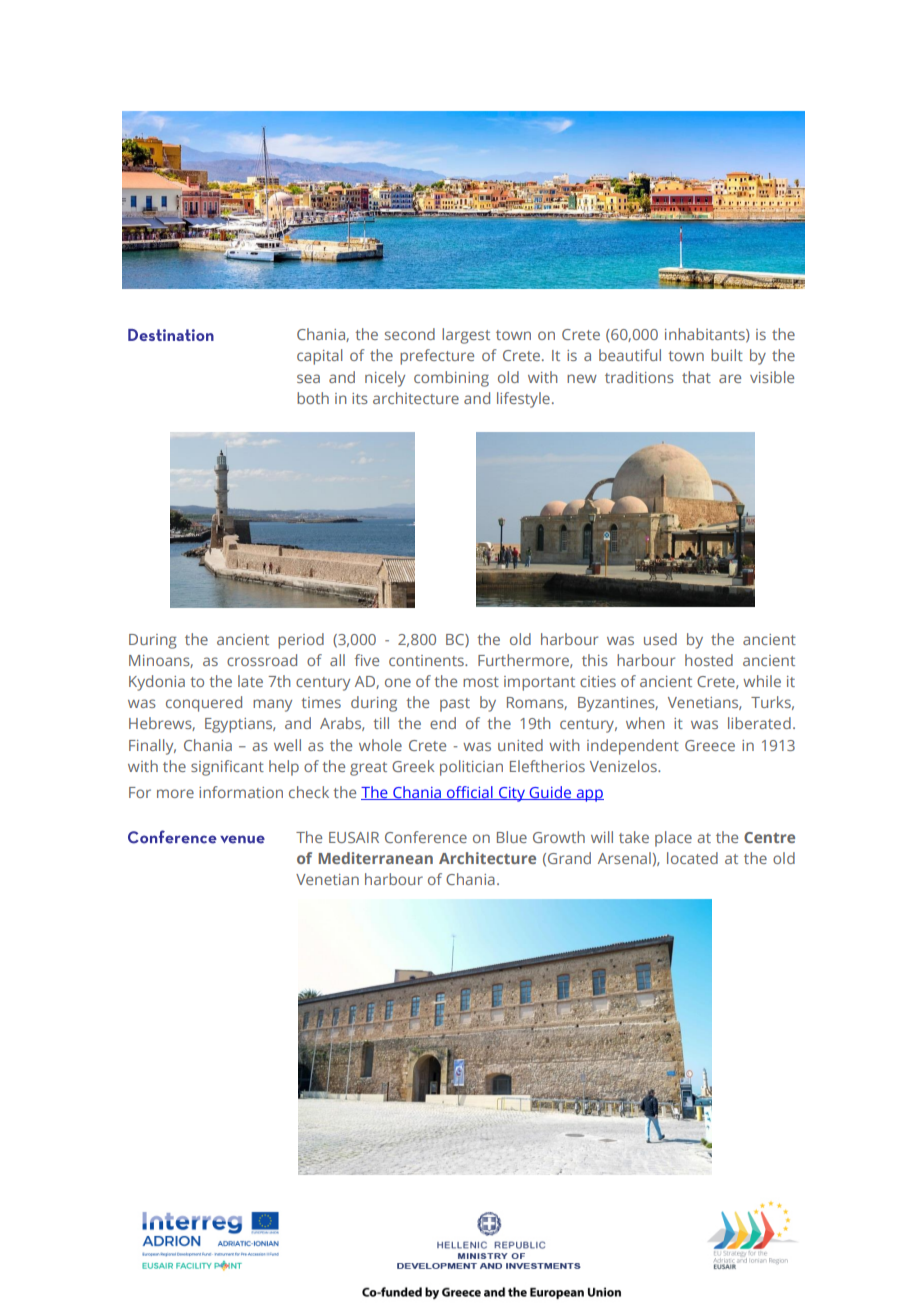 The image size is (924, 1308). Describe the element at coordinates (660, 639) in the page. I see `used` at that location.
